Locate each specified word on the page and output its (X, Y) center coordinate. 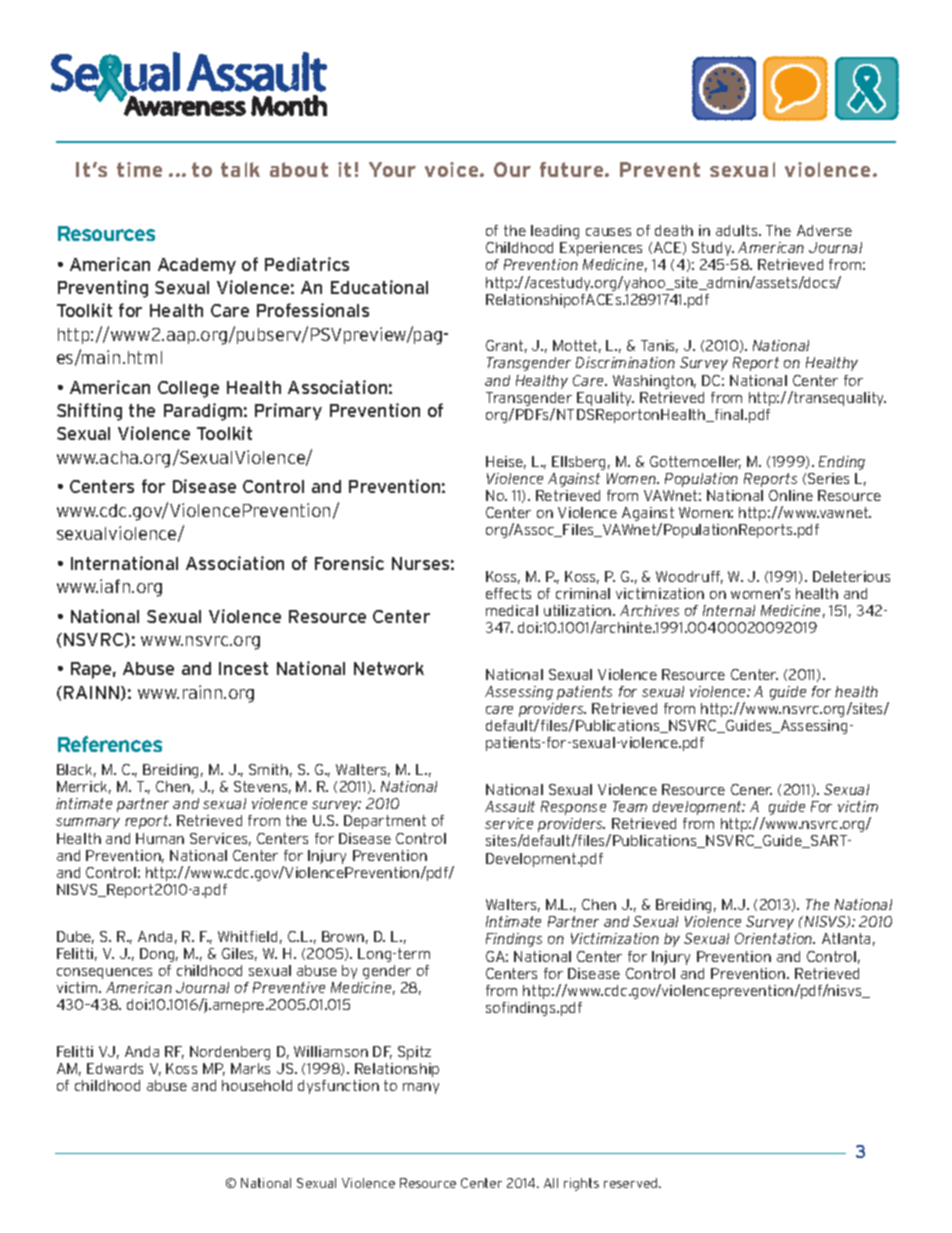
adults (738, 230)
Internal (729, 610)
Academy (197, 266)
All (551, 1183)
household (257, 1085)
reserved (632, 1183)
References (110, 744)
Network (389, 668)
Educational (379, 287)
